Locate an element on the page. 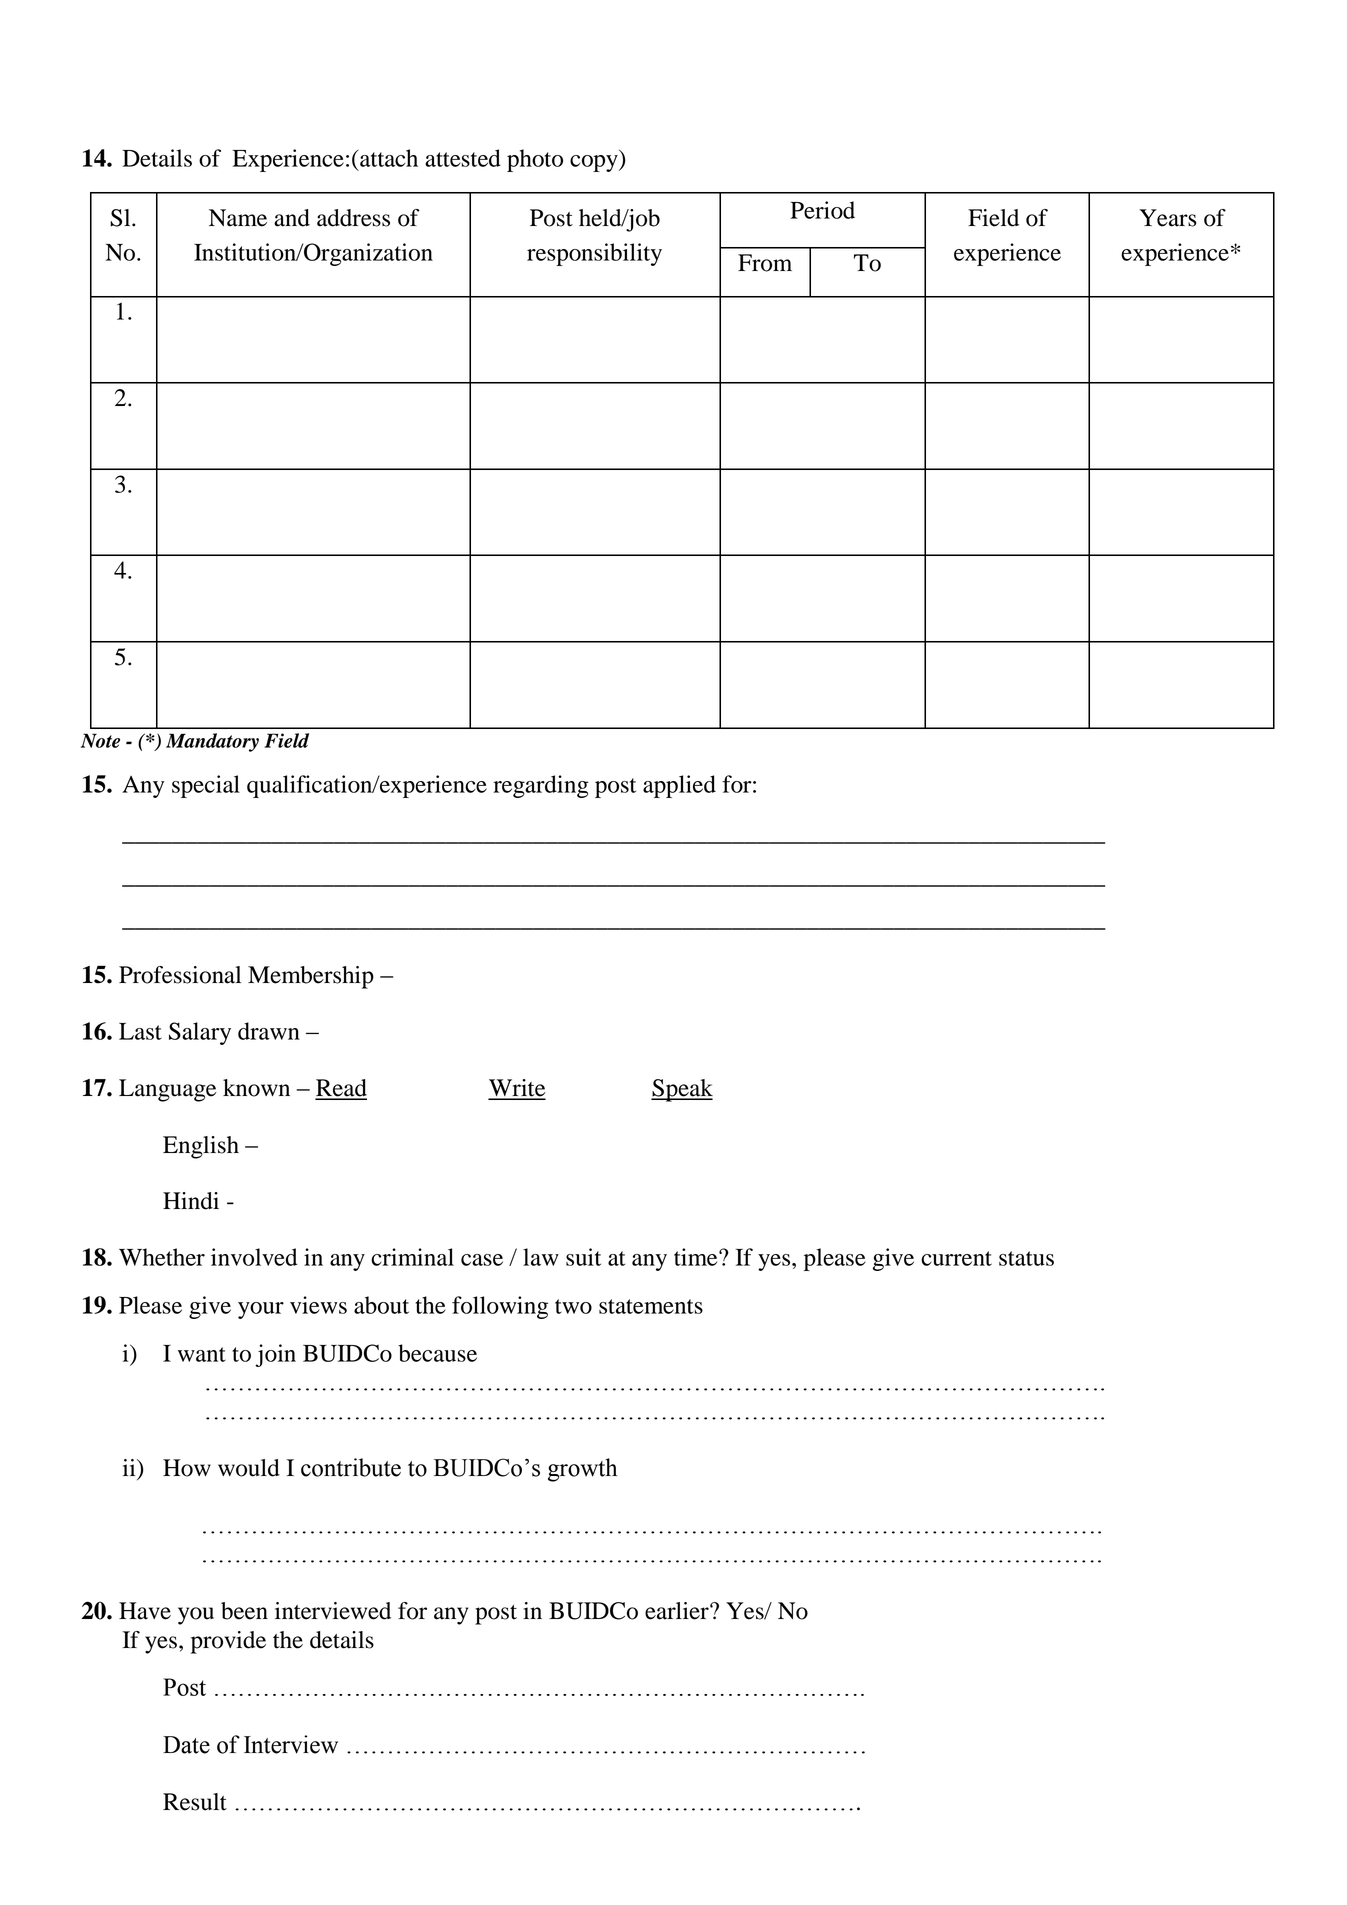  Mandatory is located at coordinates (212, 742).
